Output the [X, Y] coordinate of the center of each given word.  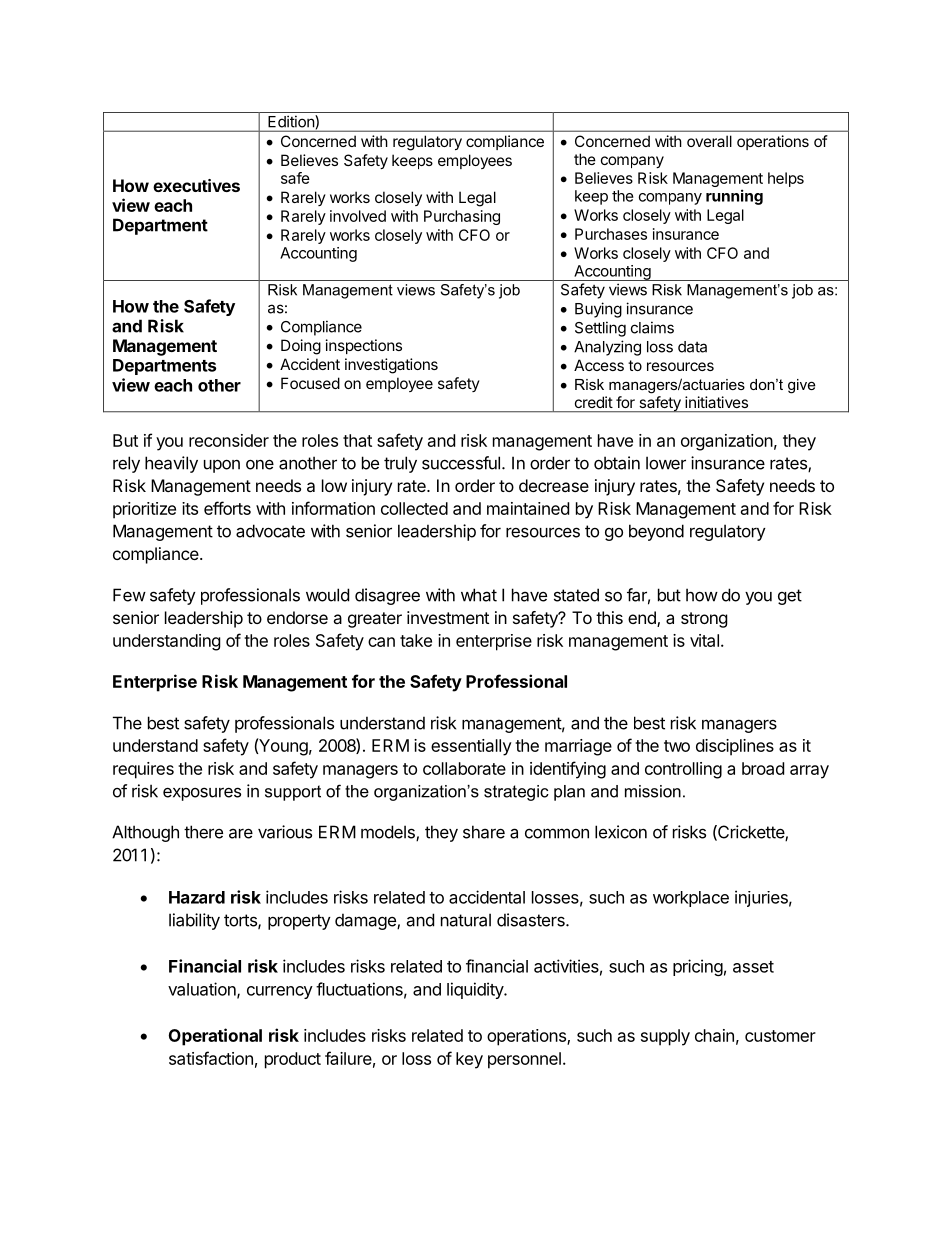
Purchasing [462, 217]
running [734, 197]
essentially [471, 747]
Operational [215, 1037]
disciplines [735, 747]
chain [714, 1035]
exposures [202, 794]
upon [222, 466]
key [469, 1060]
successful [461, 463]
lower [666, 463]
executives [196, 185]
